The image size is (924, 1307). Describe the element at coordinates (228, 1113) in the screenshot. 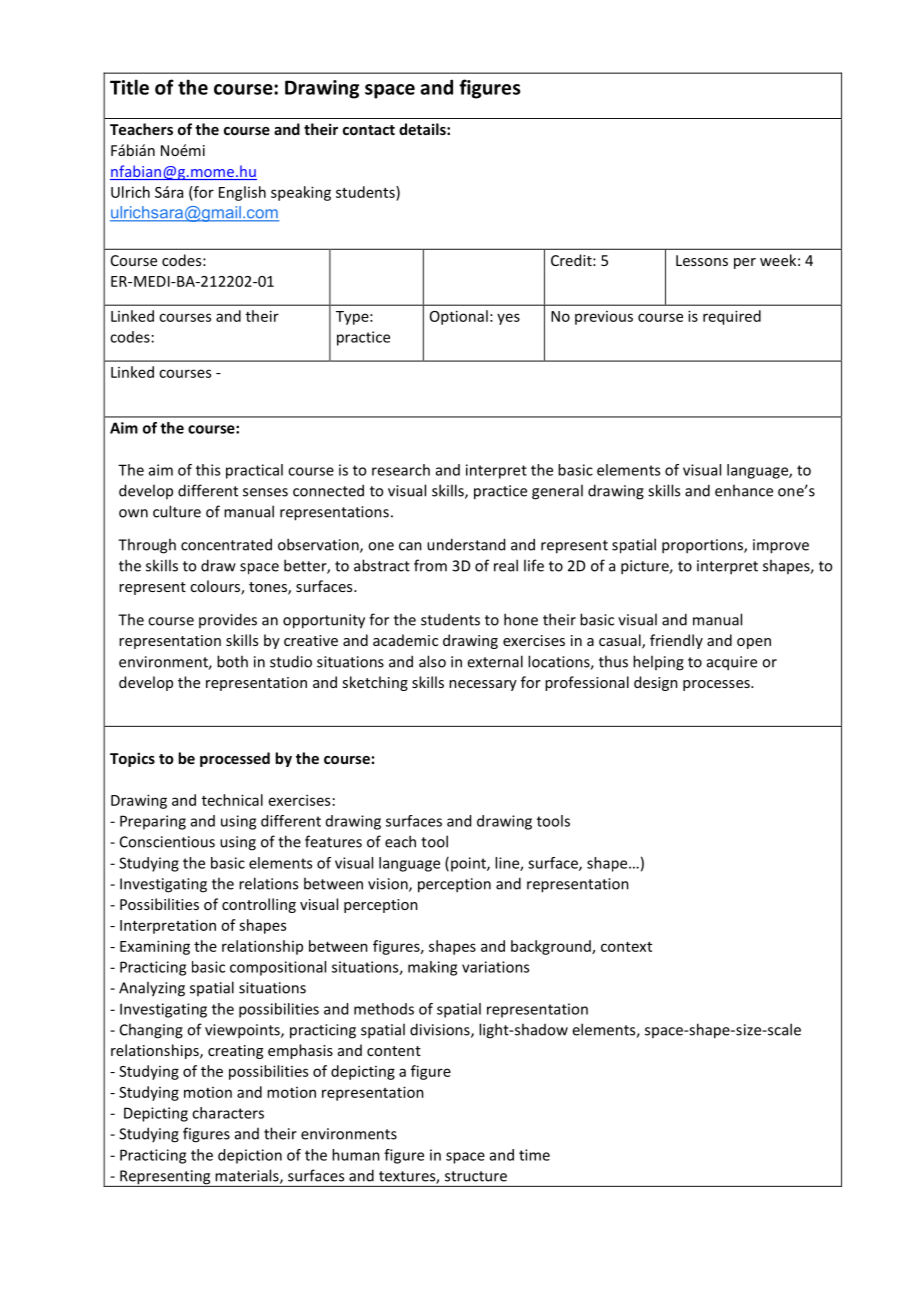

I see `characters` at that location.
